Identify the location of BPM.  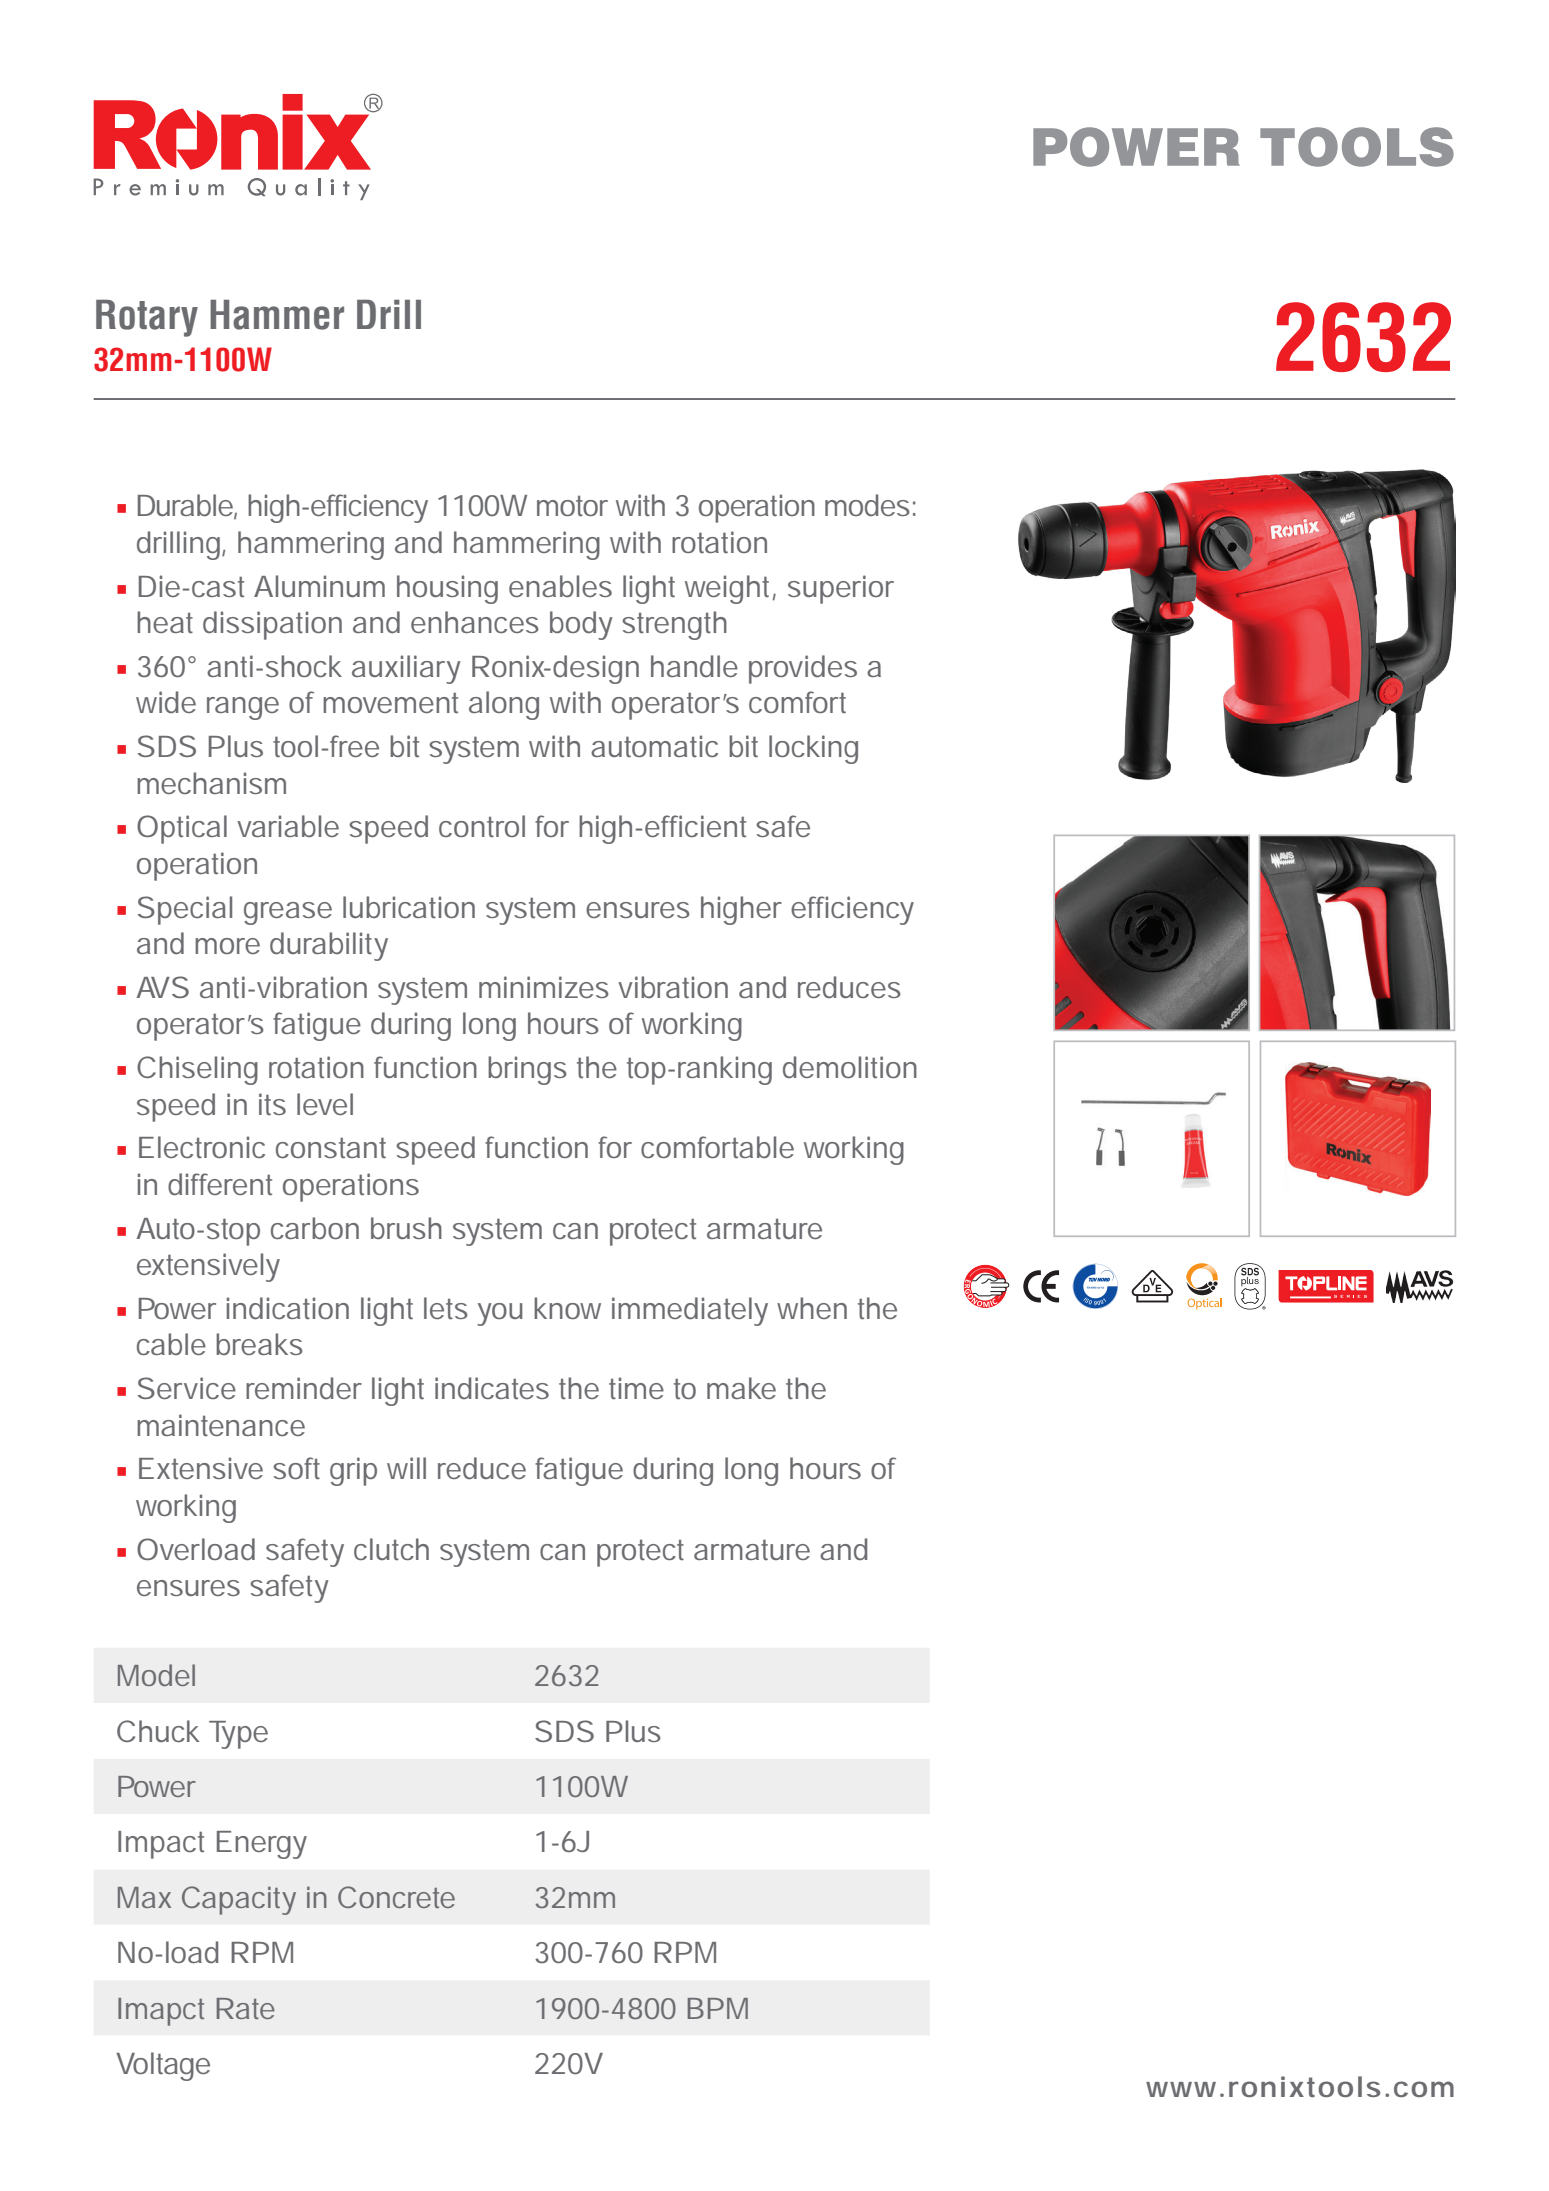
(718, 2008).
